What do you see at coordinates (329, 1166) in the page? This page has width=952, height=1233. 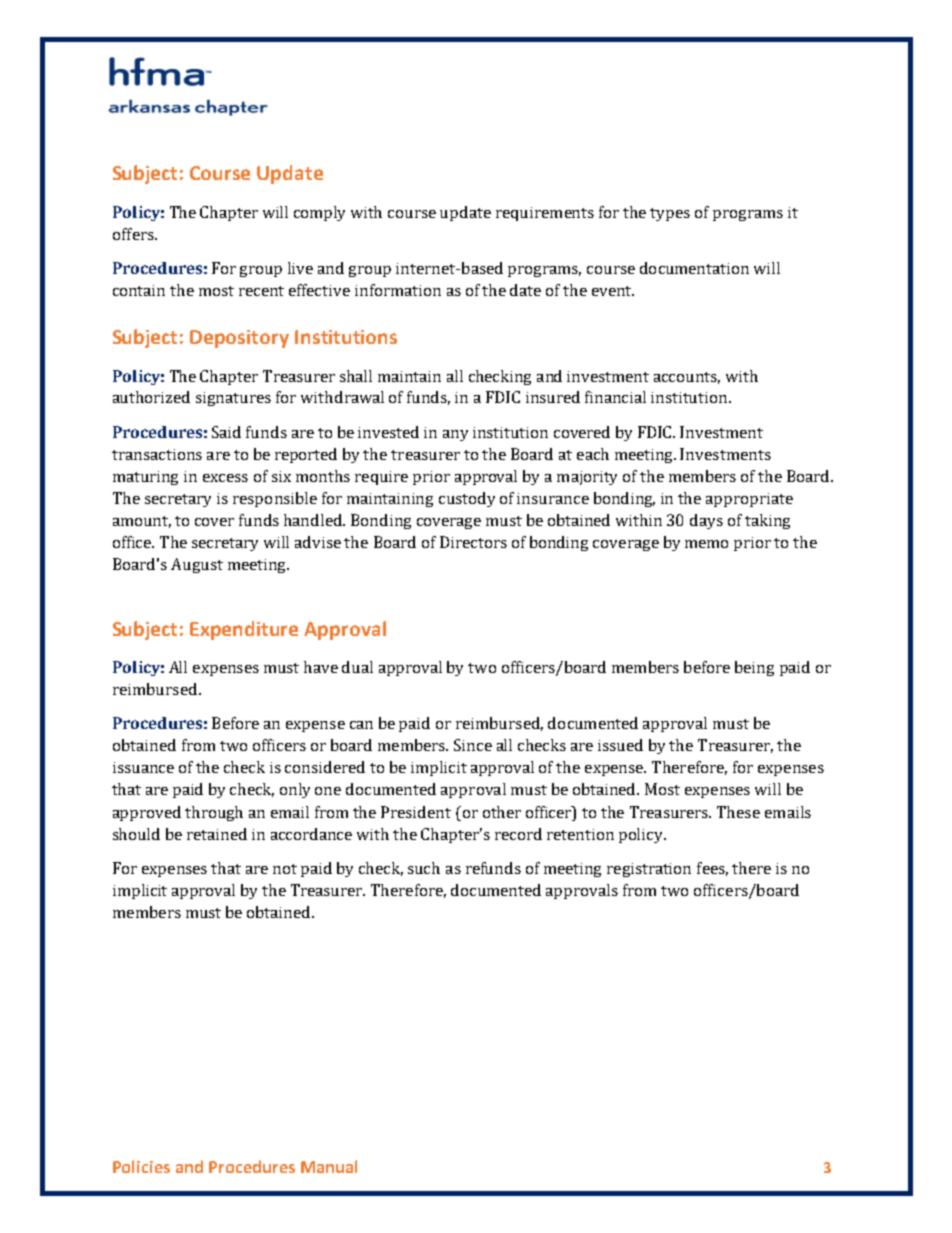 I see `Manual` at bounding box center [329, 1166].
